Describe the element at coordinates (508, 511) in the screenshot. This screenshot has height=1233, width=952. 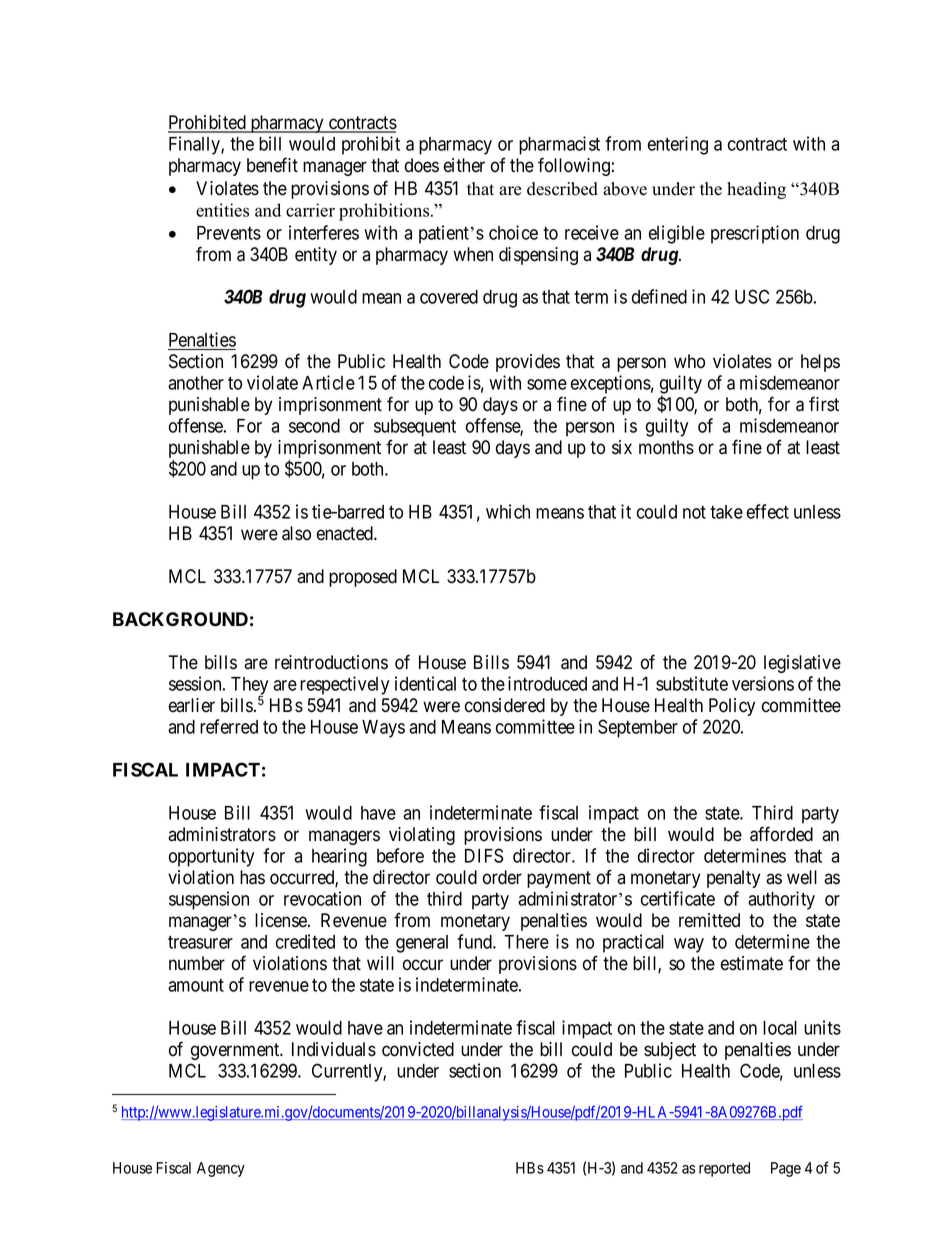
I see `which` at that location.
